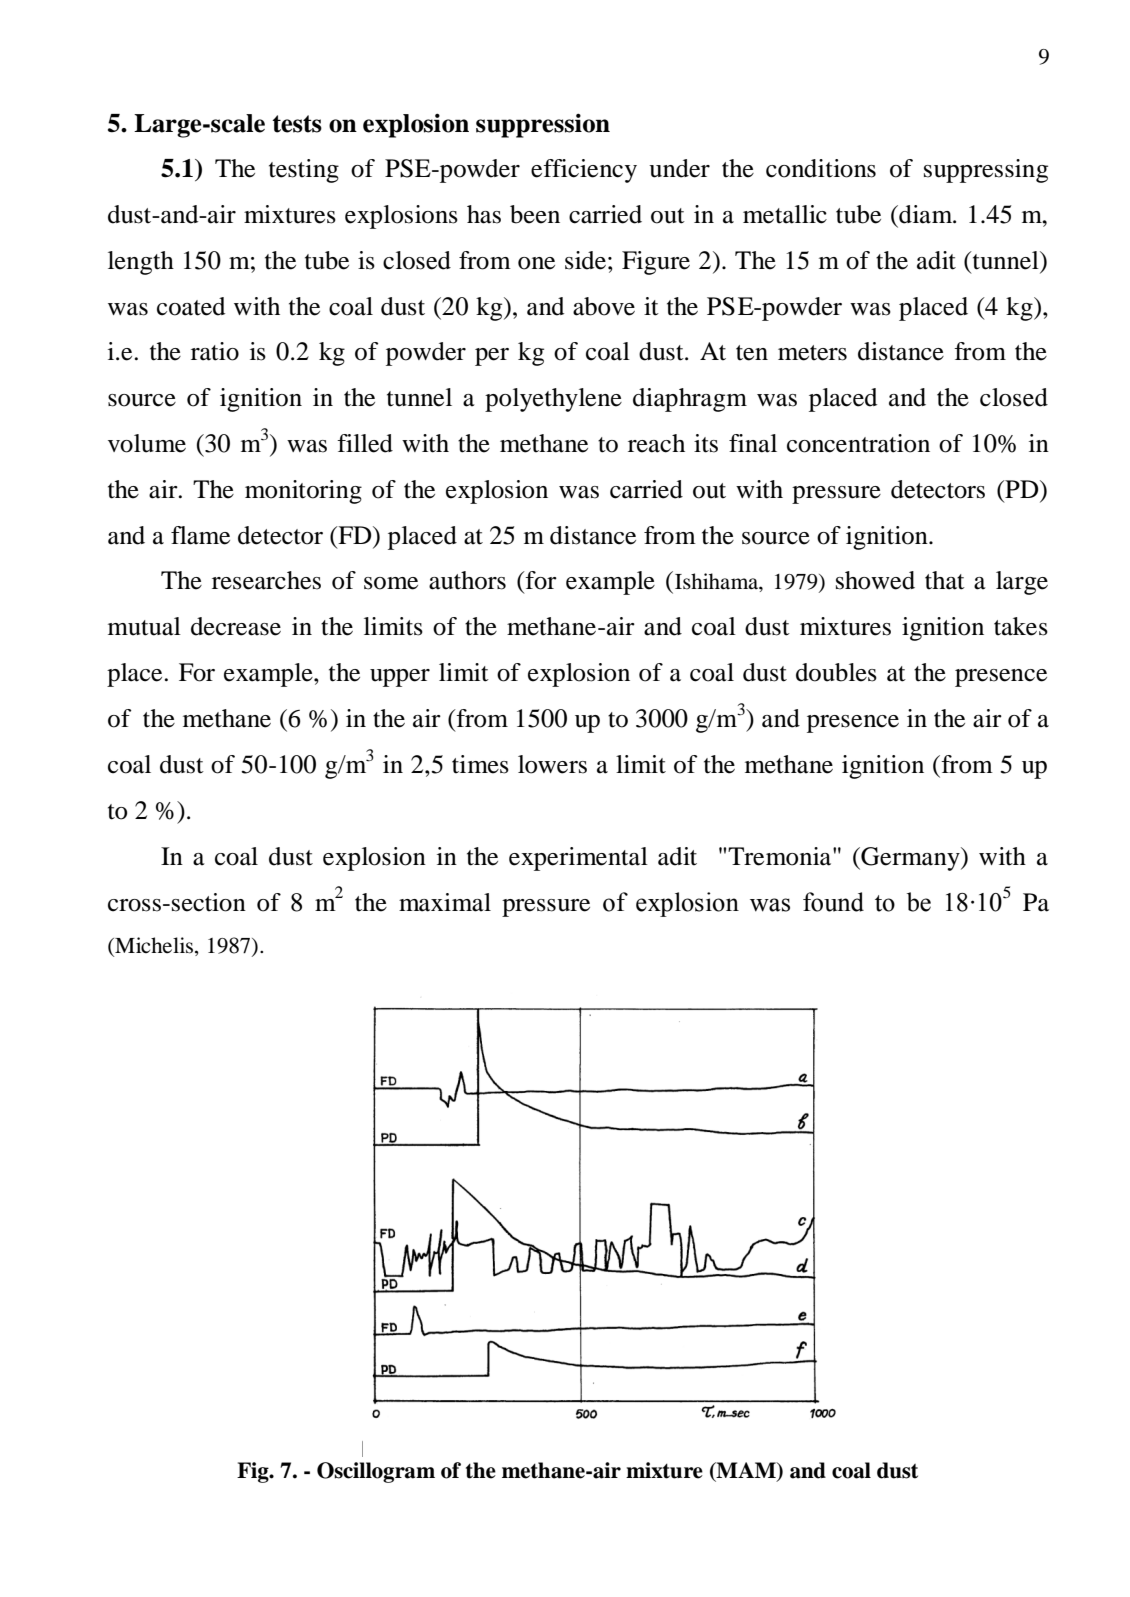  I want to click on experimental, so click(578, 859).
